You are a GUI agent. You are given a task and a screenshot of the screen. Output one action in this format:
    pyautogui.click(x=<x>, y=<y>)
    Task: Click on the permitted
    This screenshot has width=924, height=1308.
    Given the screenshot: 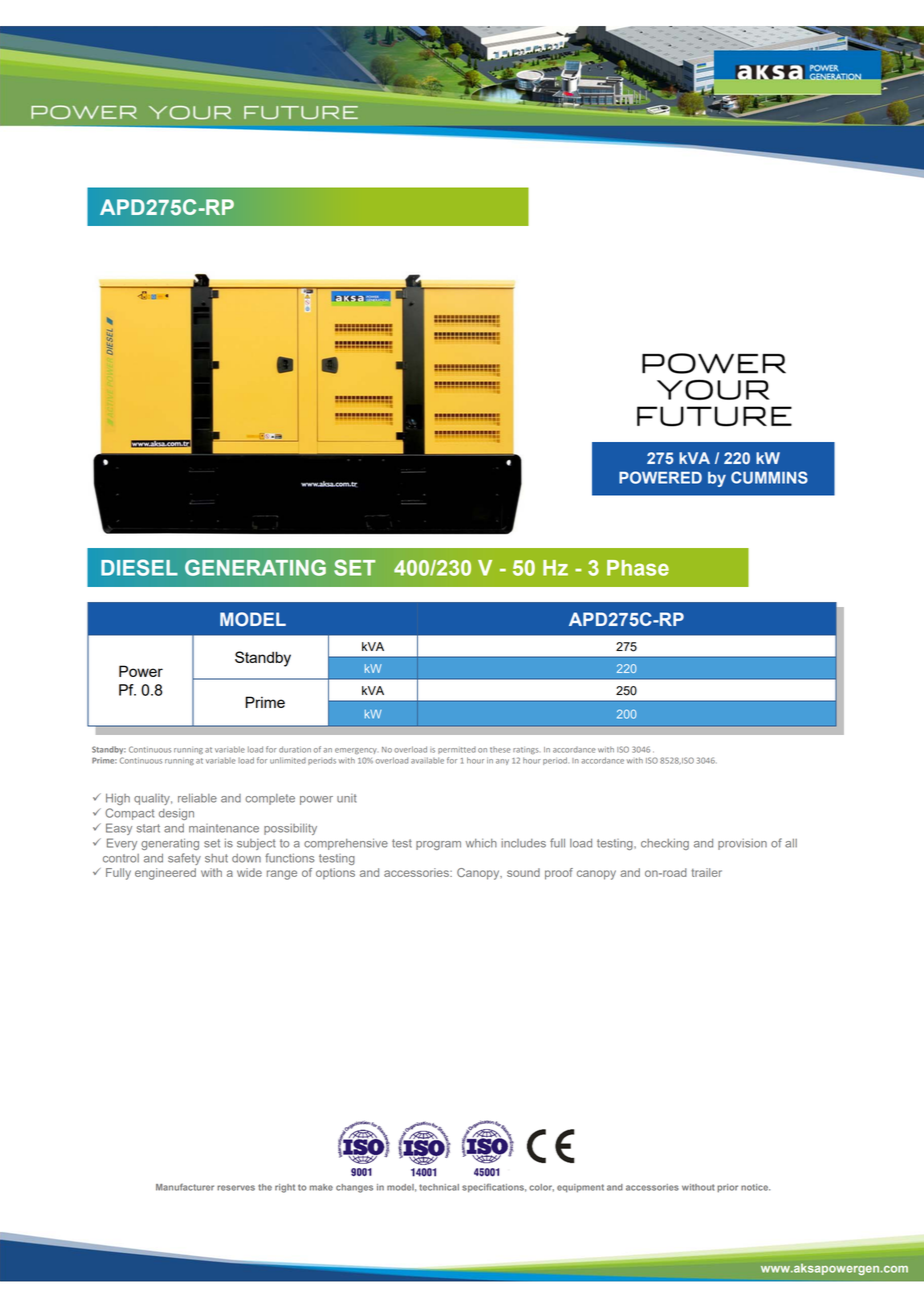 What is the action you would take?
    pyautogui.click(x=457, y=750)
